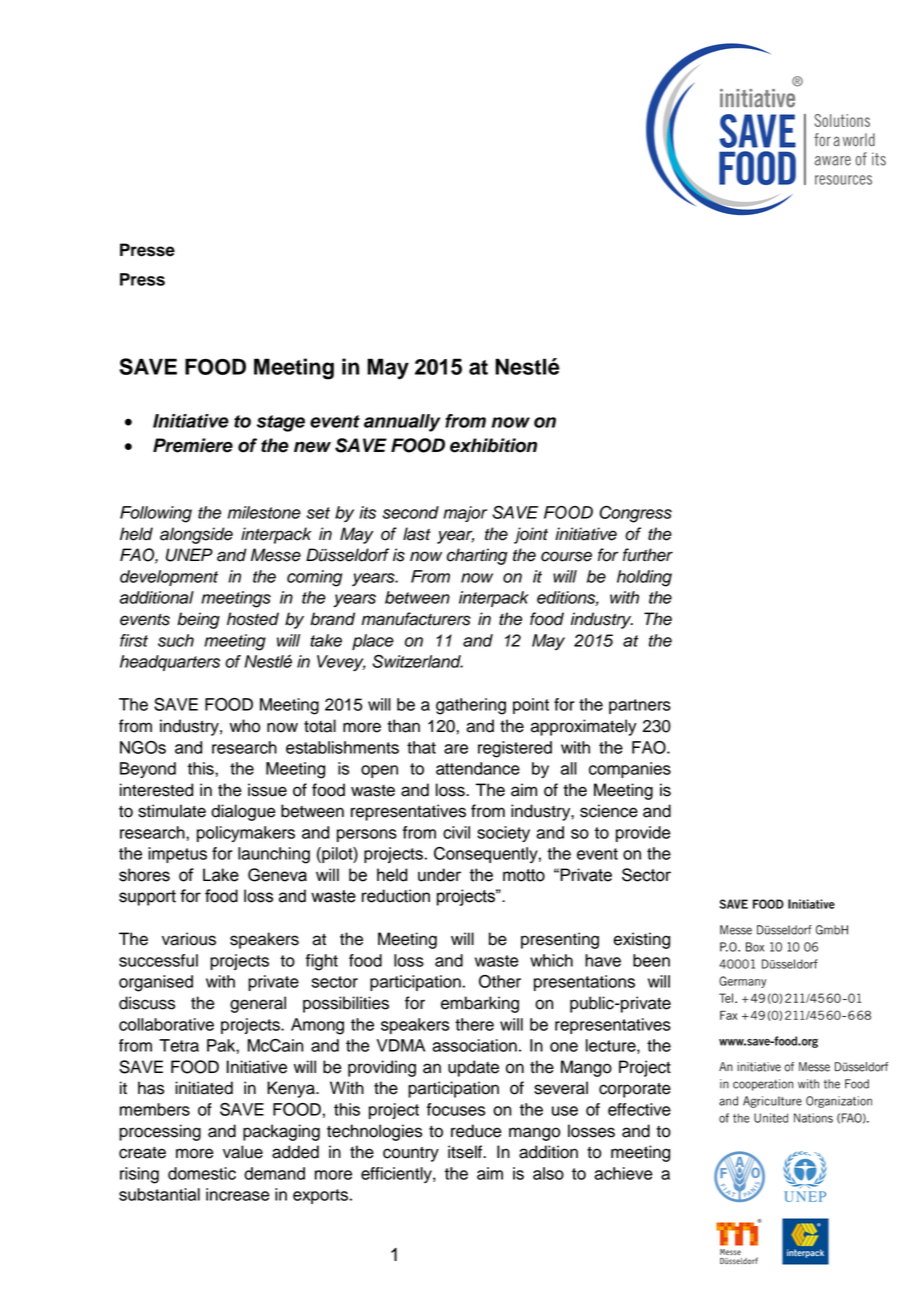 The width and height of the document is (924, 1308). I want to click on Premiere, so click(193, 445).
